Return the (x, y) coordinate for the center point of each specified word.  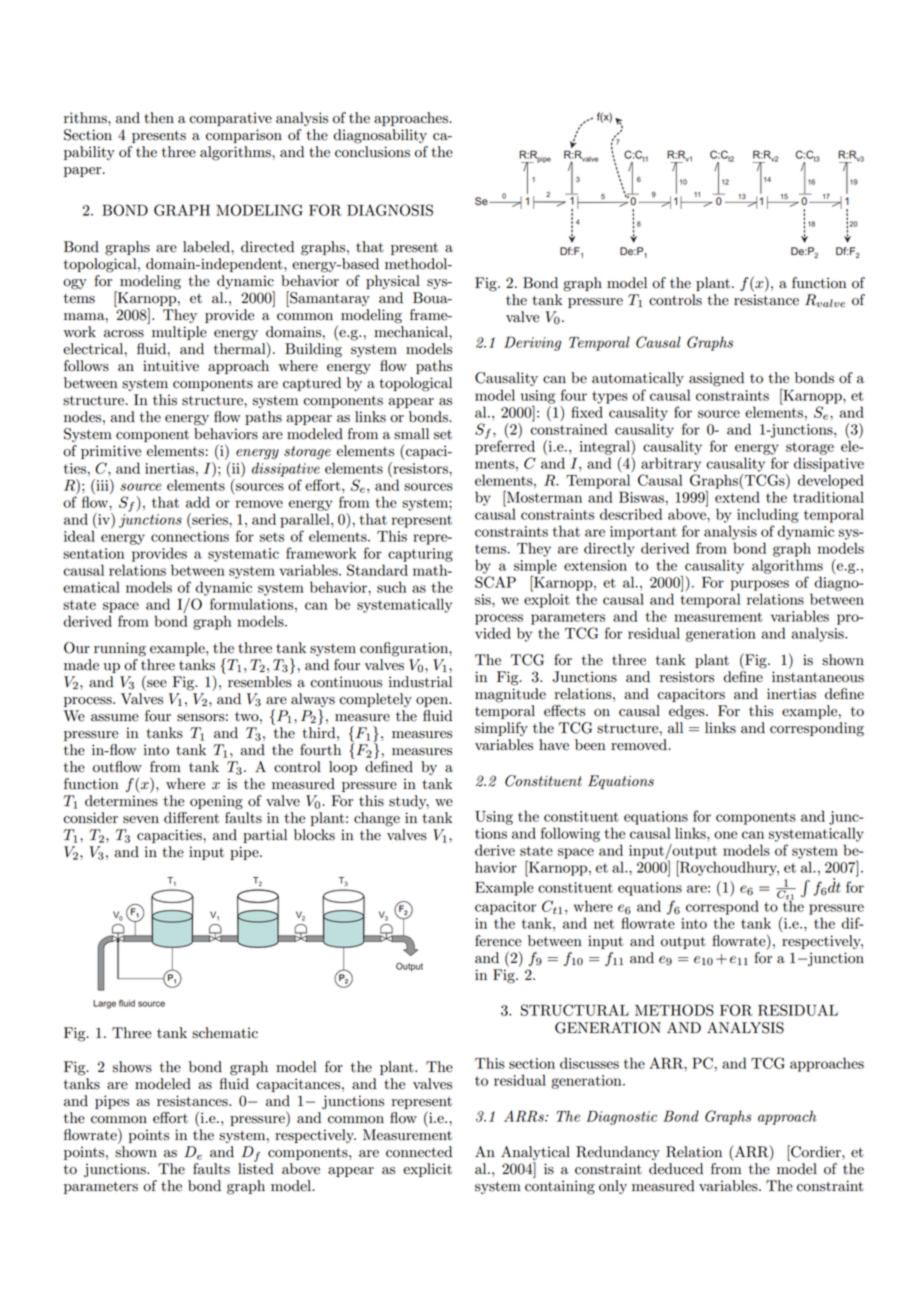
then (159, 118)
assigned (716, 379)
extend (737, 497)
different (191, 818)
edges (688, 712)
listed (255, 1168)
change (377, 819)
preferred (505, 446)
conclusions (372, 152)
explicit (427, 1170)
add (198, 502)
